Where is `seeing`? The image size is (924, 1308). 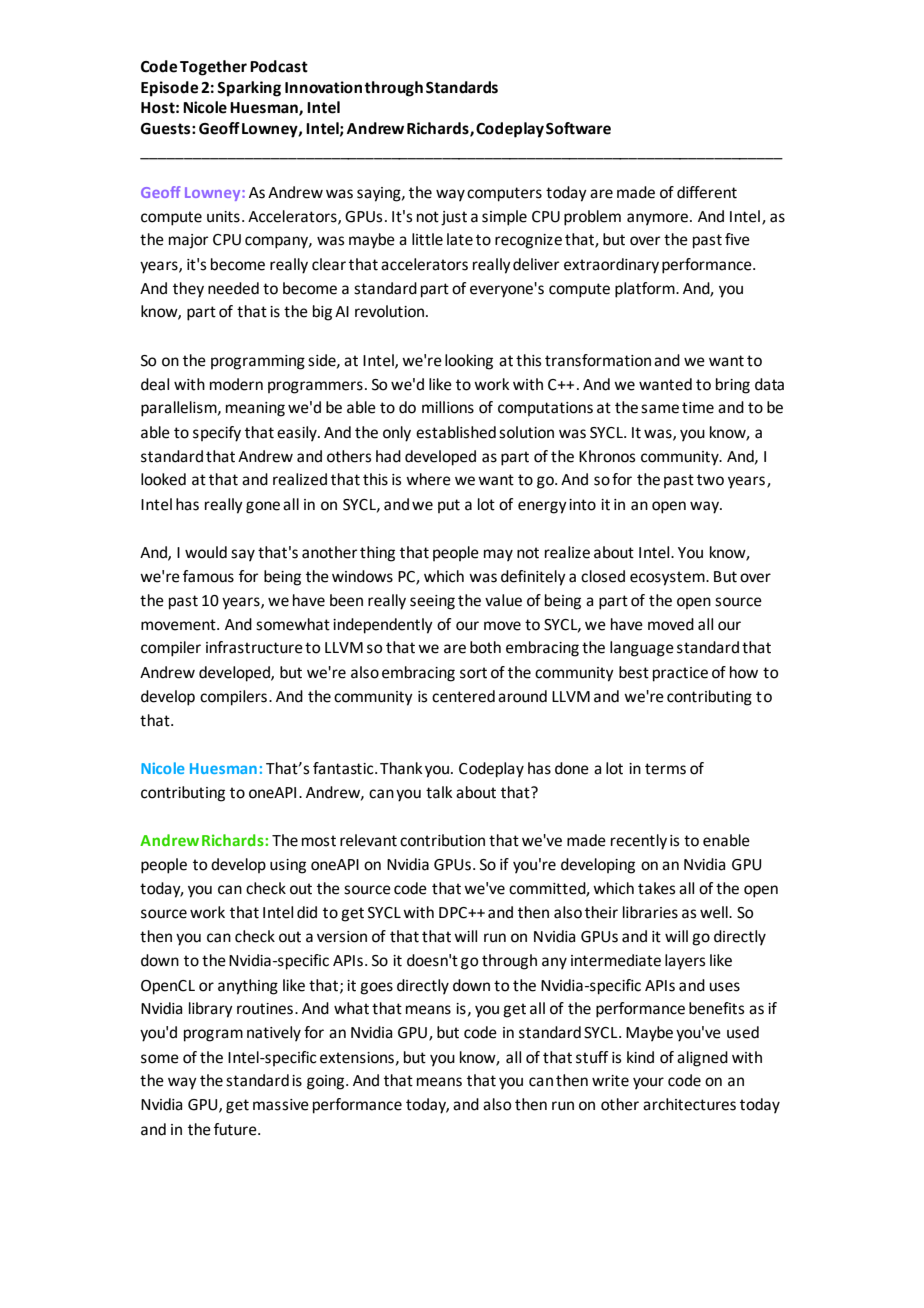
seeing is located at coordinates (432, 602).
